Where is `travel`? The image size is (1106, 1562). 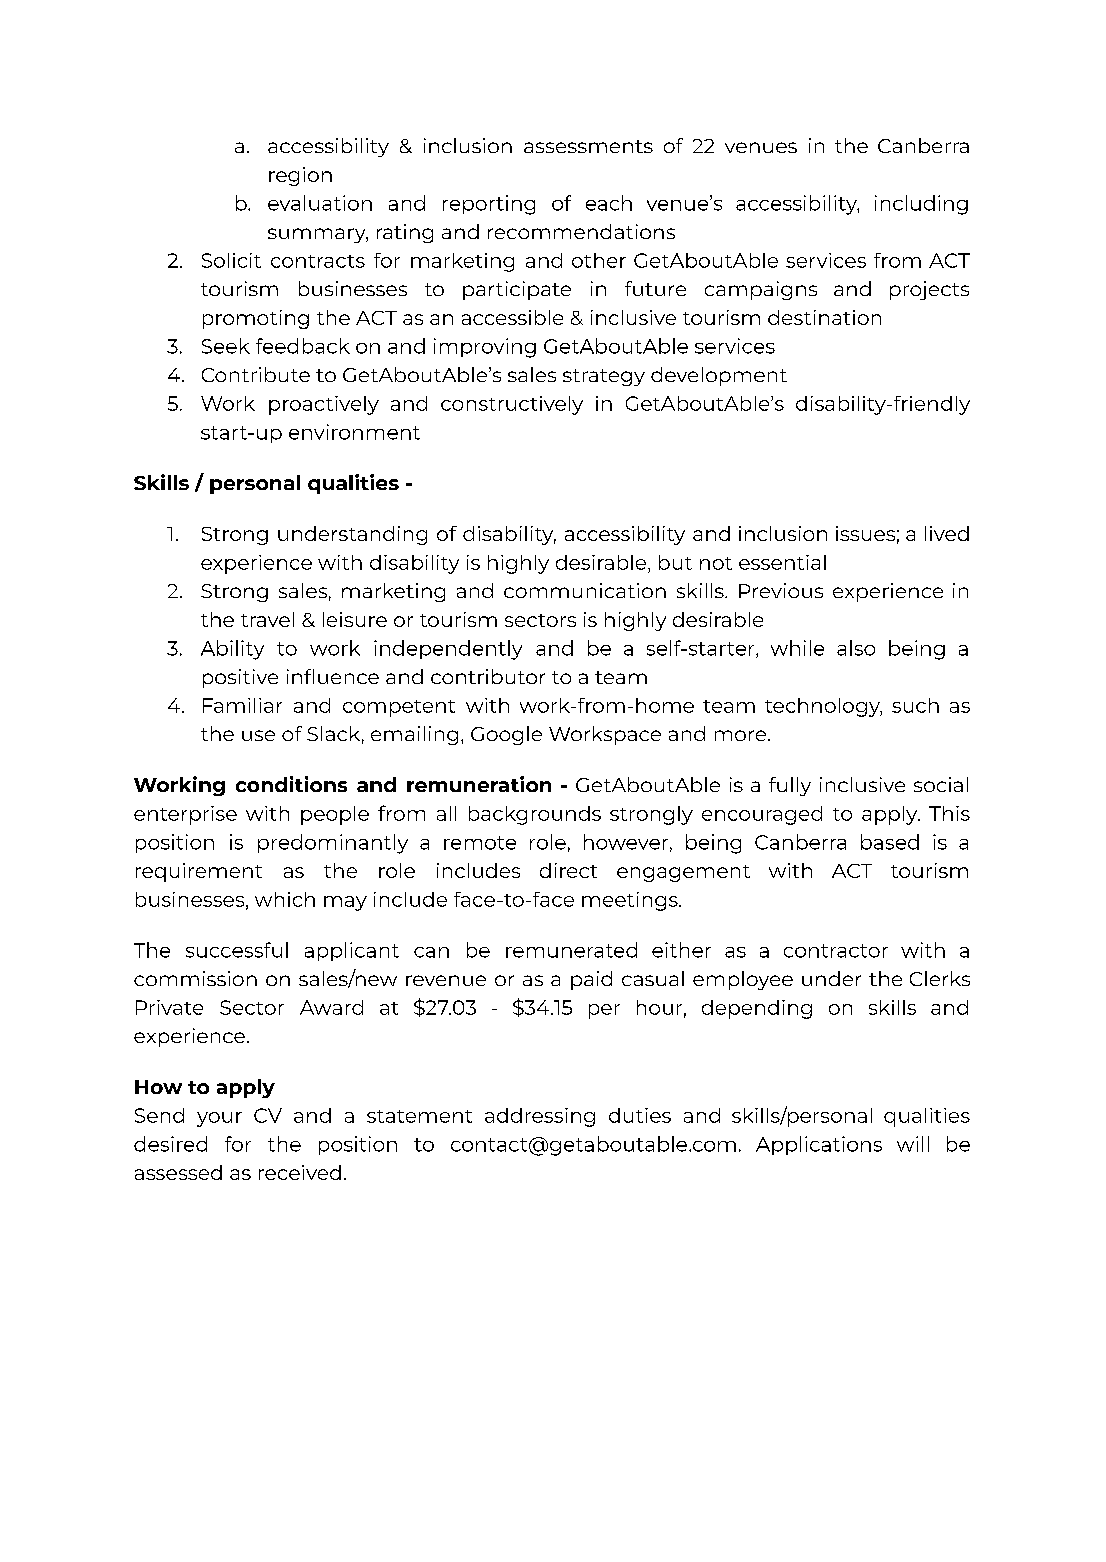 travel is located at coordinates (267, 619).
